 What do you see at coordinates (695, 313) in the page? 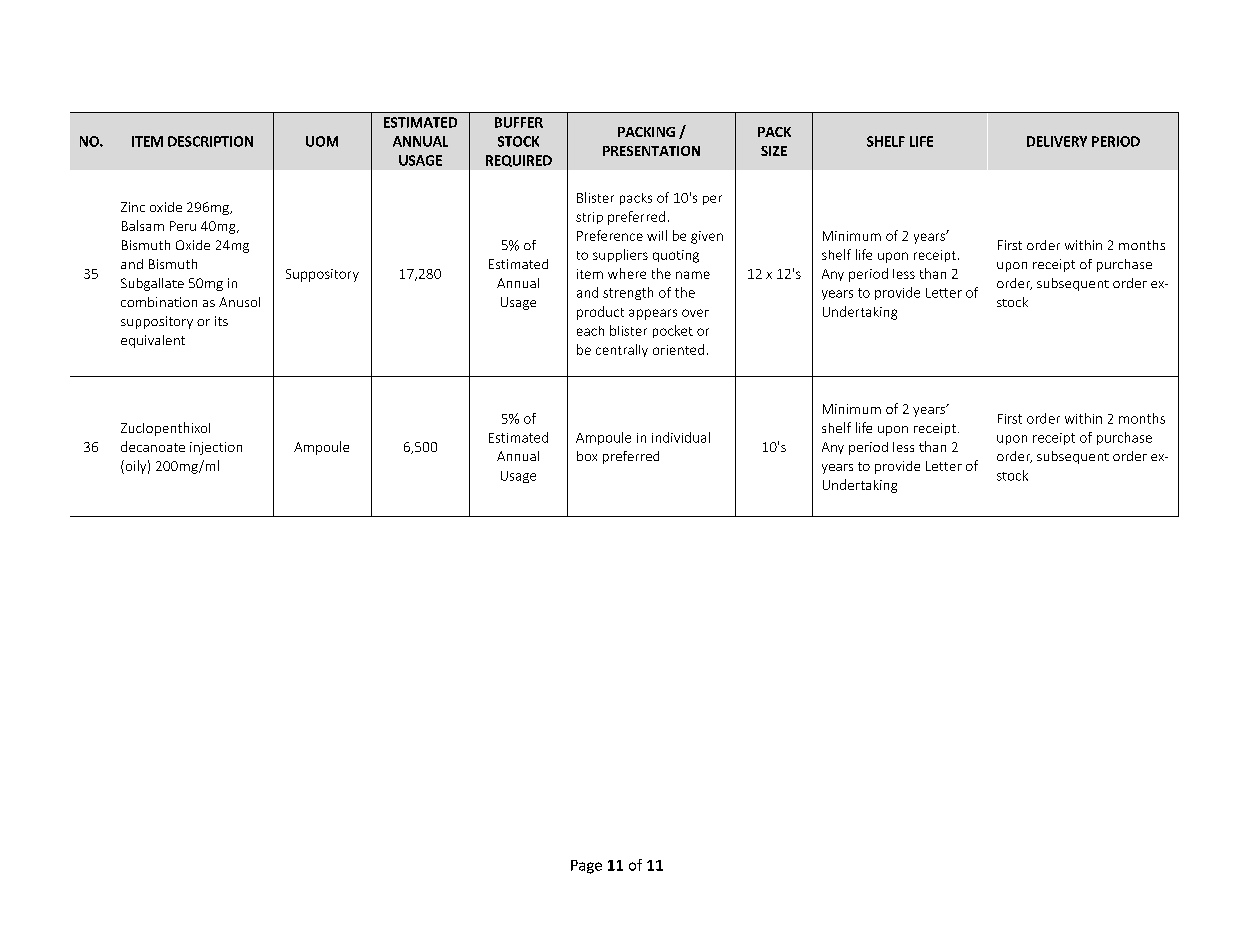
I see `over` at bounding box center [695, 313].
